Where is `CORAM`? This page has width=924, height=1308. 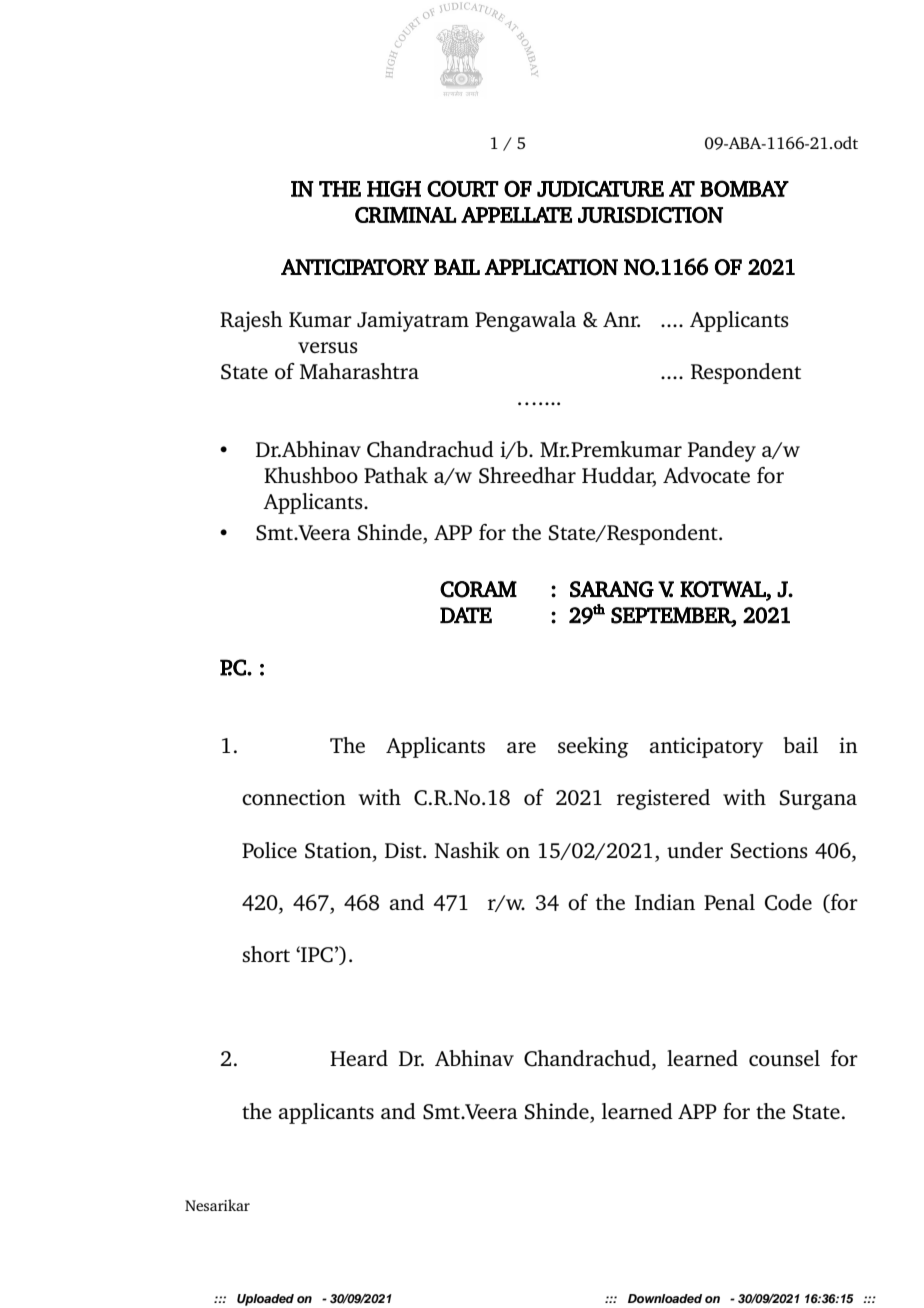
CORAM is located at coordinates (478, 589).
